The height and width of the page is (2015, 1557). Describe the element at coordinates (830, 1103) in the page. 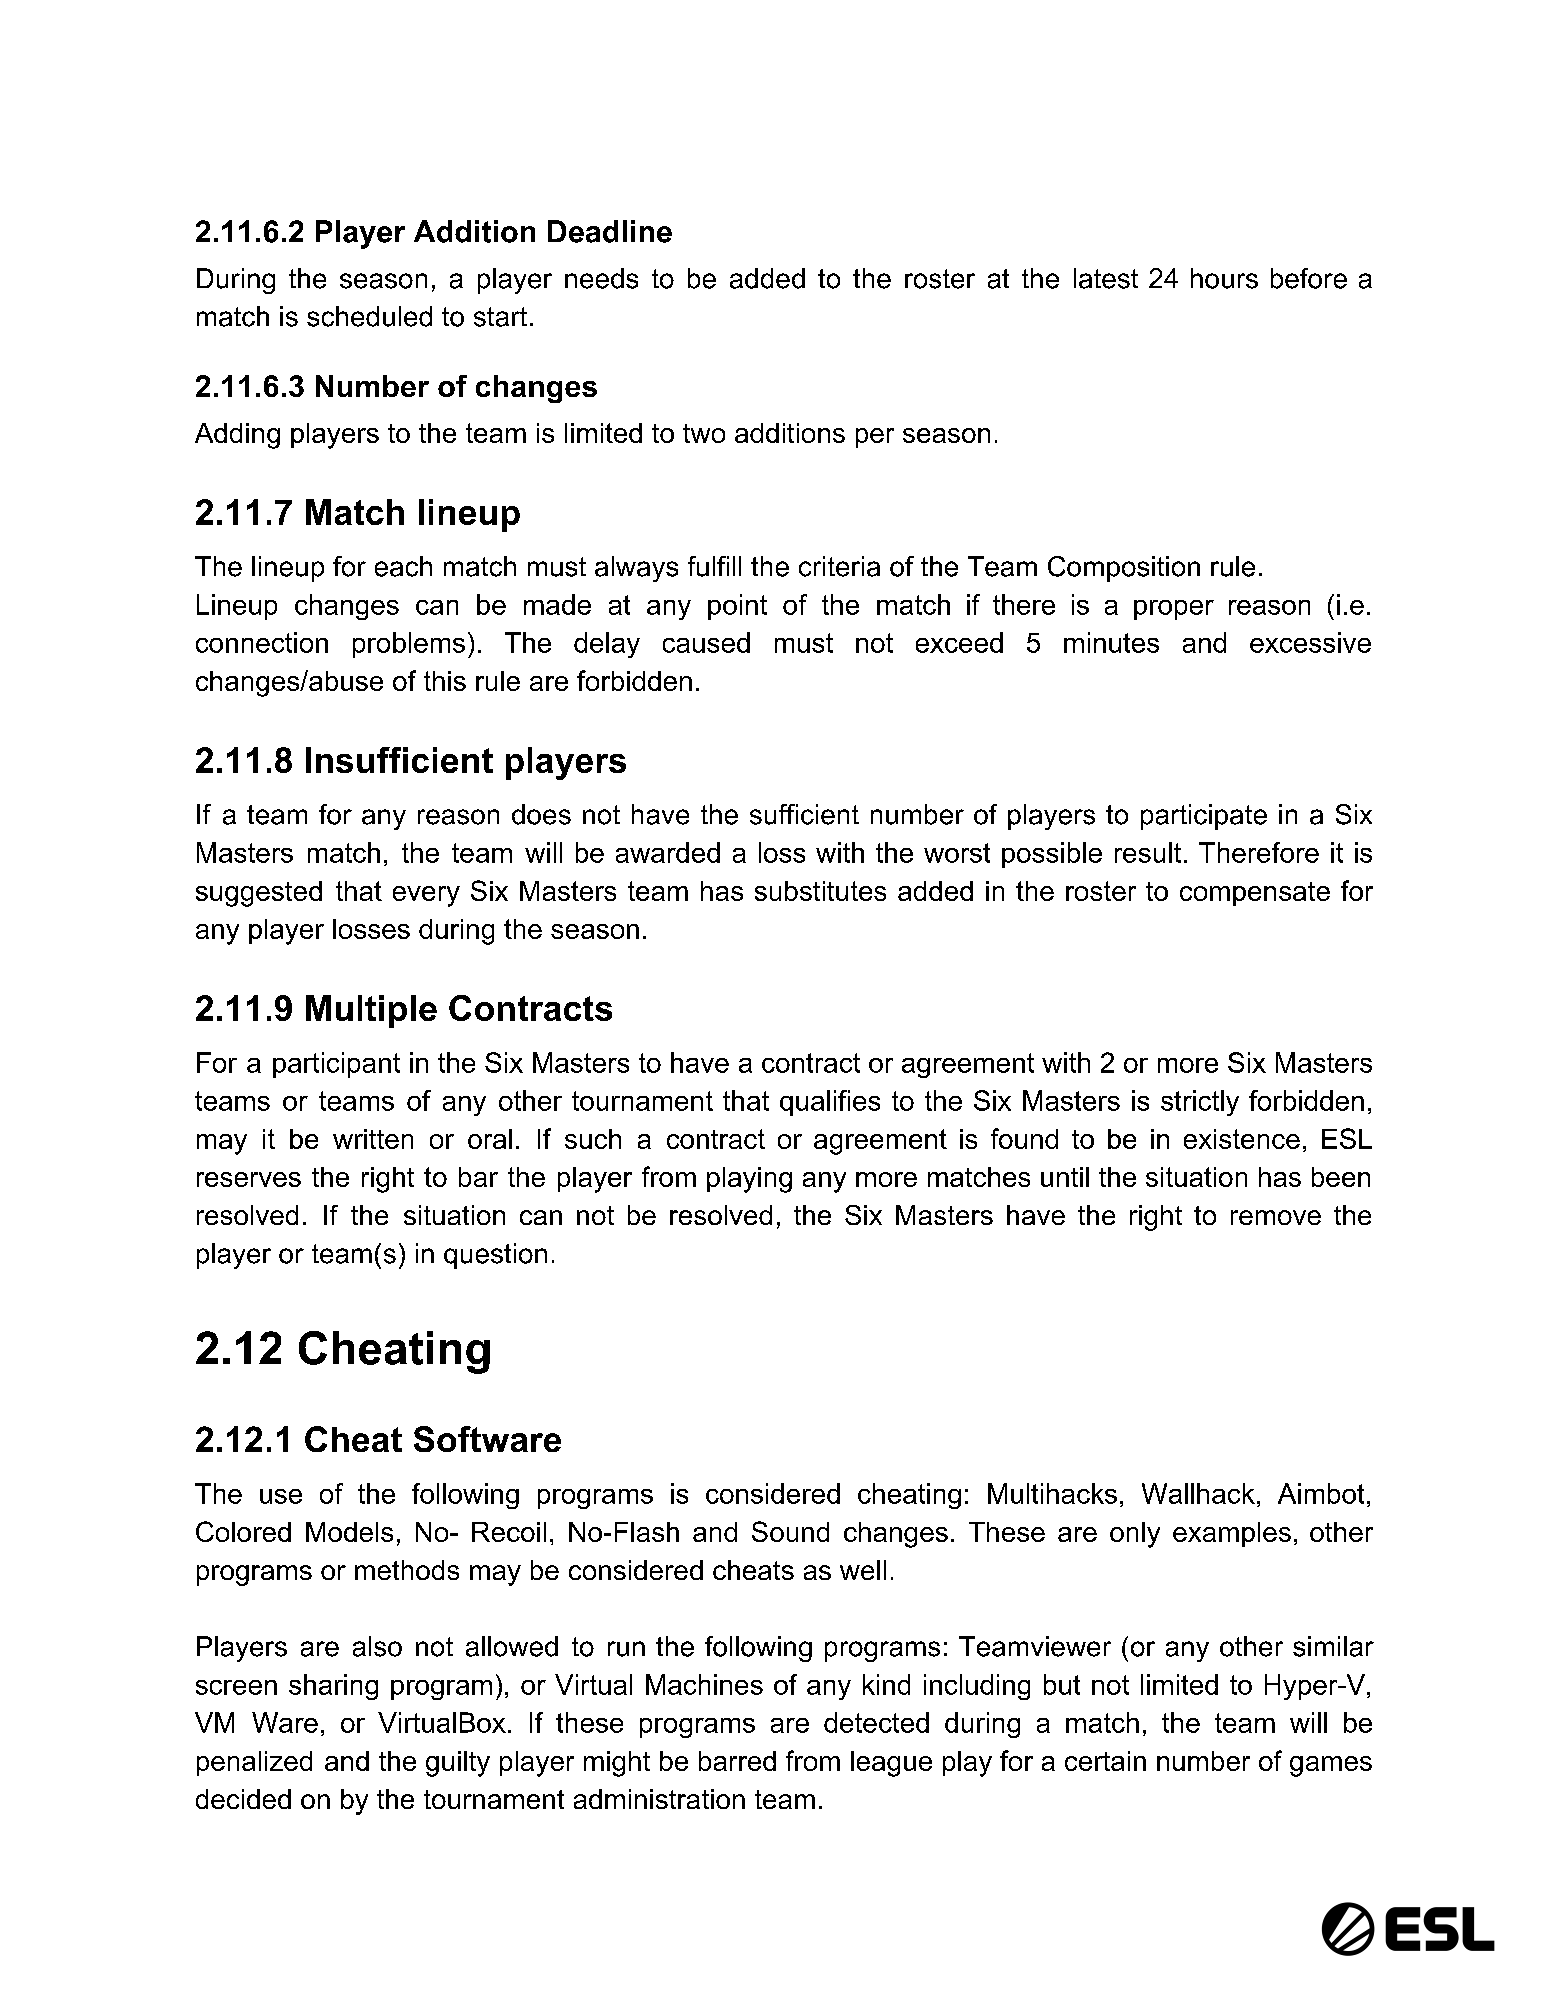

I see `qualifies` at that location.
